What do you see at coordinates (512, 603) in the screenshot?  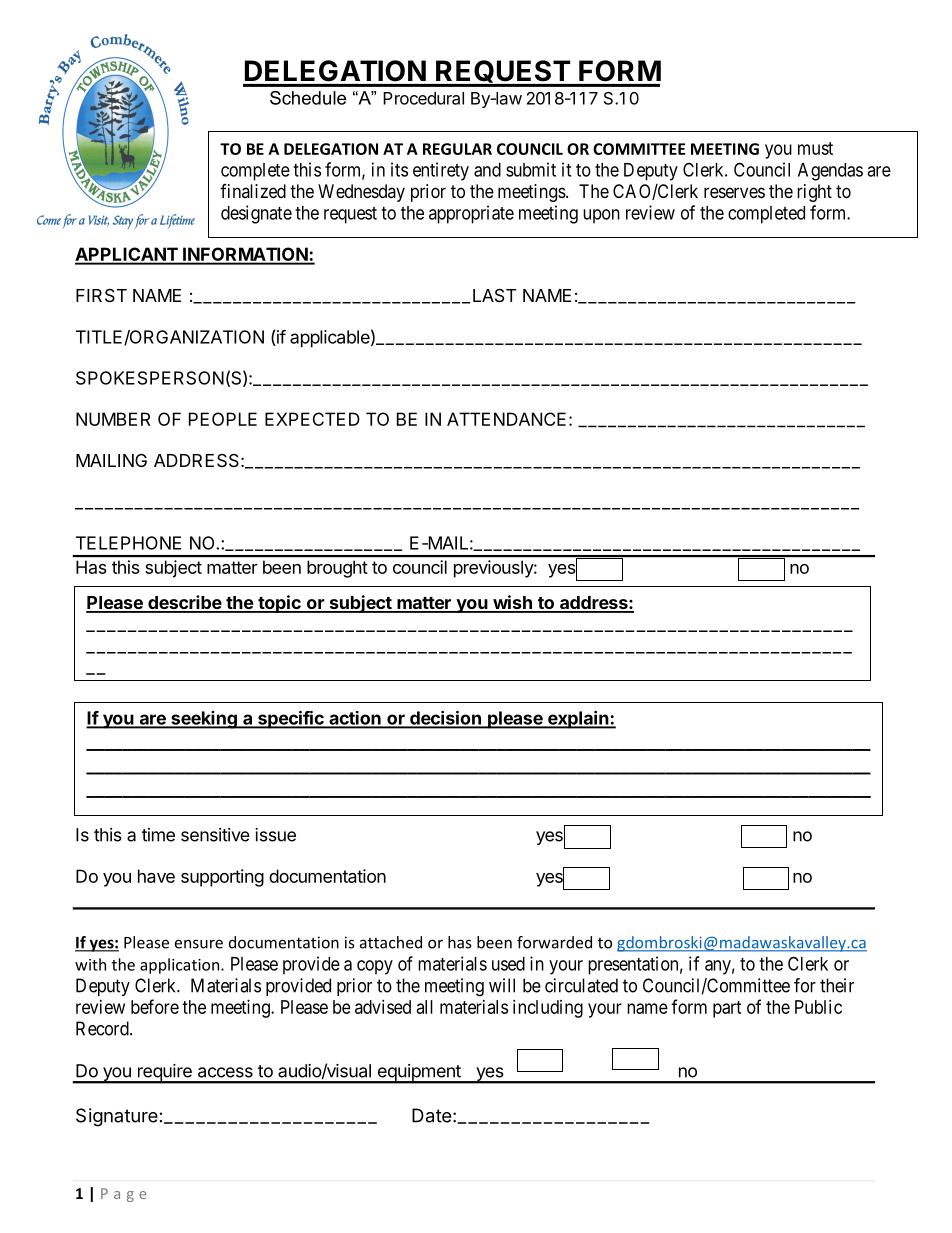 I see `wish` at bounding box center [512, 603].
